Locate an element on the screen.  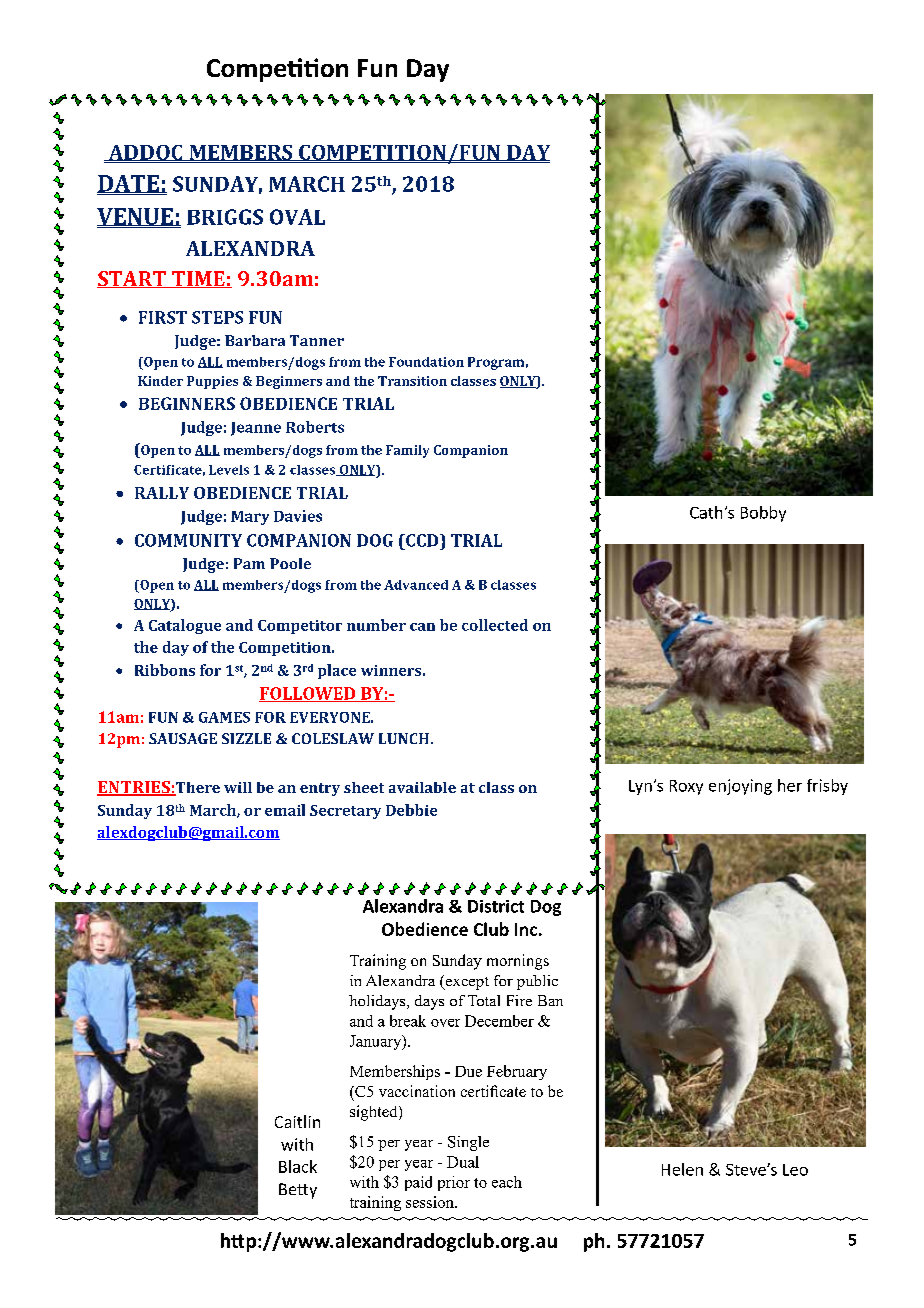
OVAL is located at coordinates (297, 217).
